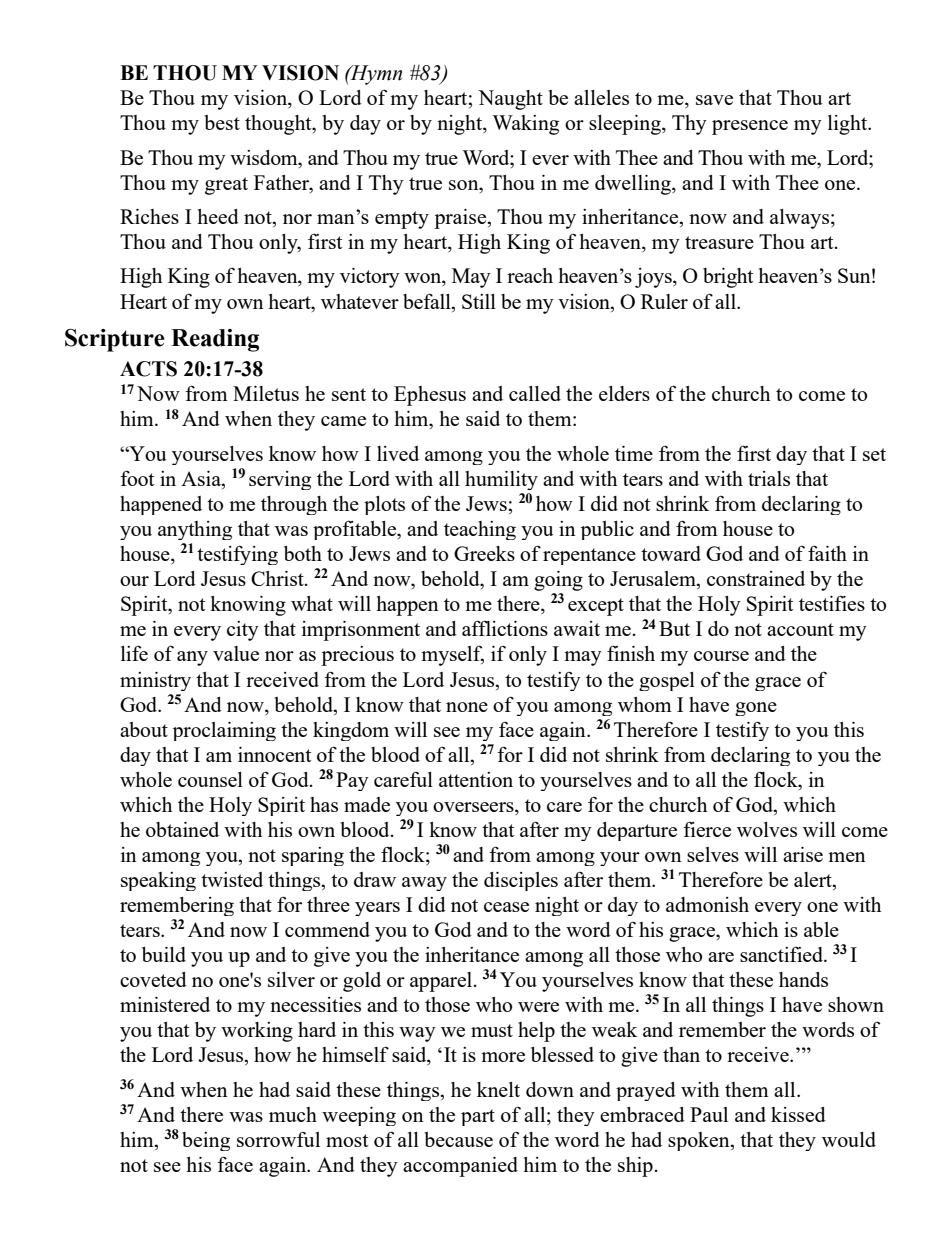 The width and height of the screenshot is (952, 1233). Describe the element at coordinates (215, 340) in the screenshot. I see `Reading` at that location.
